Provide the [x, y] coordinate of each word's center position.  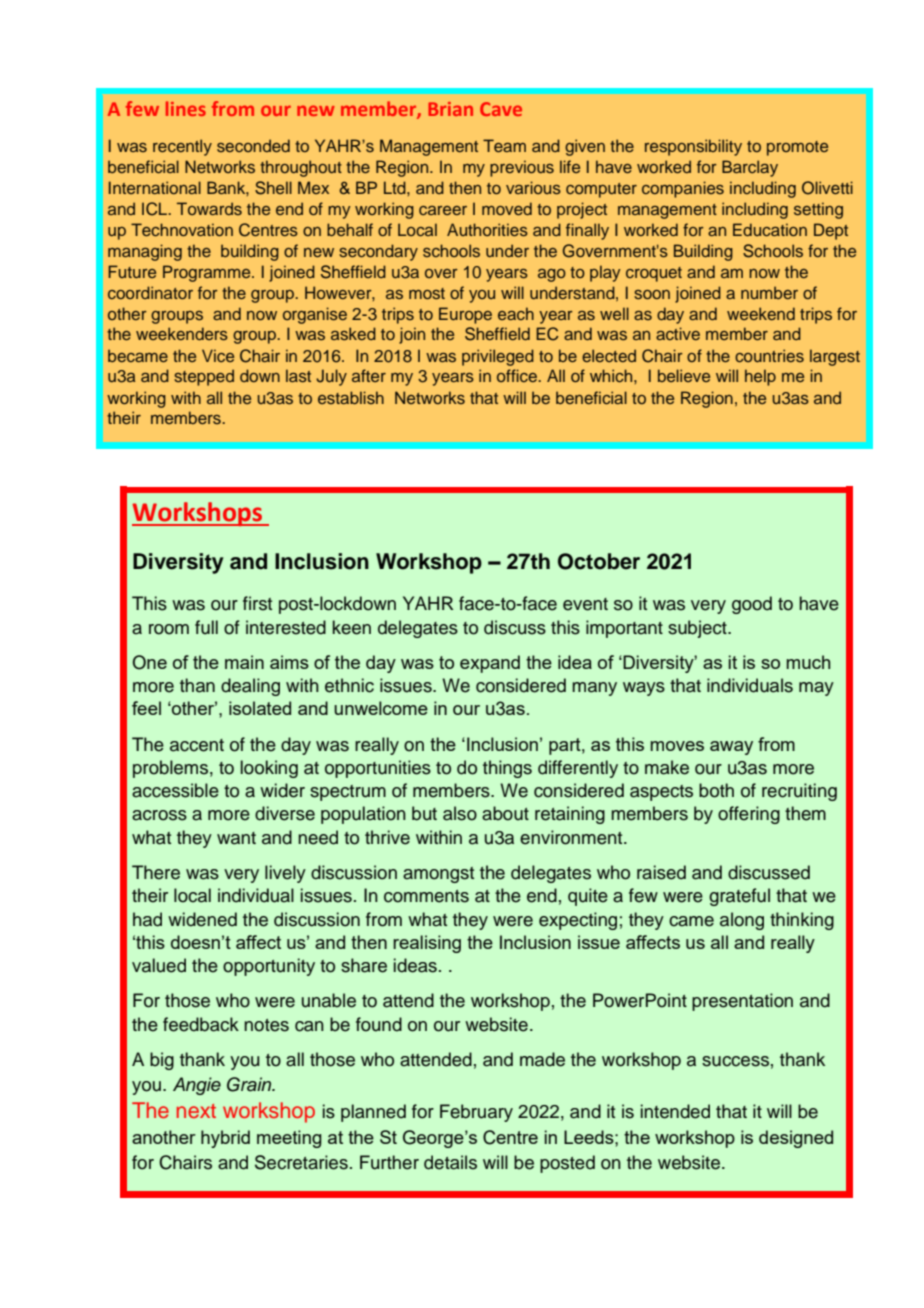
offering [749, 815]
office [518, 375]
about [505, 813]
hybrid [225, 1139]
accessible [175, 790]
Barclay [750, 168]
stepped [204, 377]
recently [182, 147]
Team [504, 145]
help [760, 377]
